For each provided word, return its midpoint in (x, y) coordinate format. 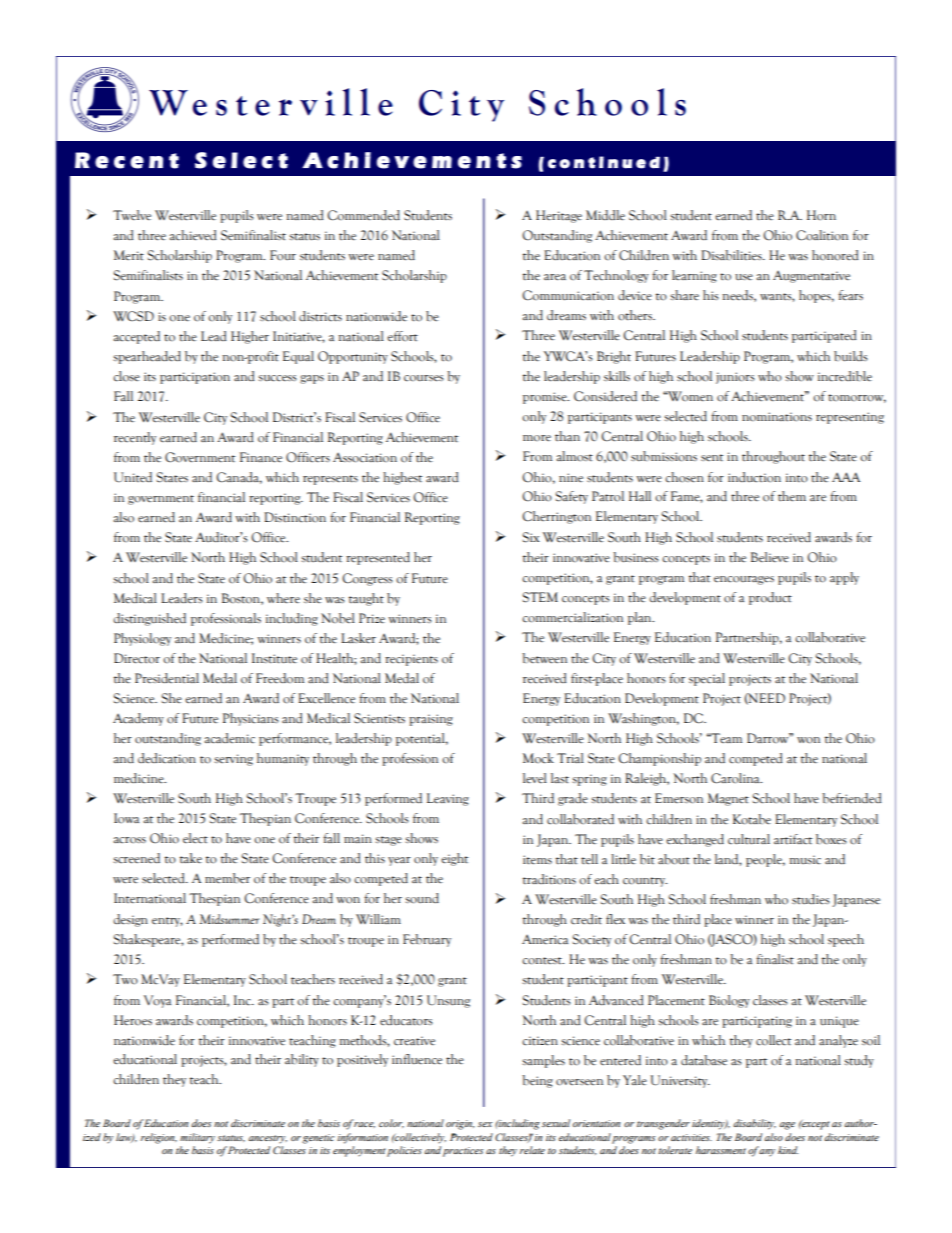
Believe (770, 557)
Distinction (295, 517)
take (191, 858)
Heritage (559, 216)
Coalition (822, 235)
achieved (193, 235)
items (537, 860)
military (197, 1138)
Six (531, 537)
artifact (793, 839)
